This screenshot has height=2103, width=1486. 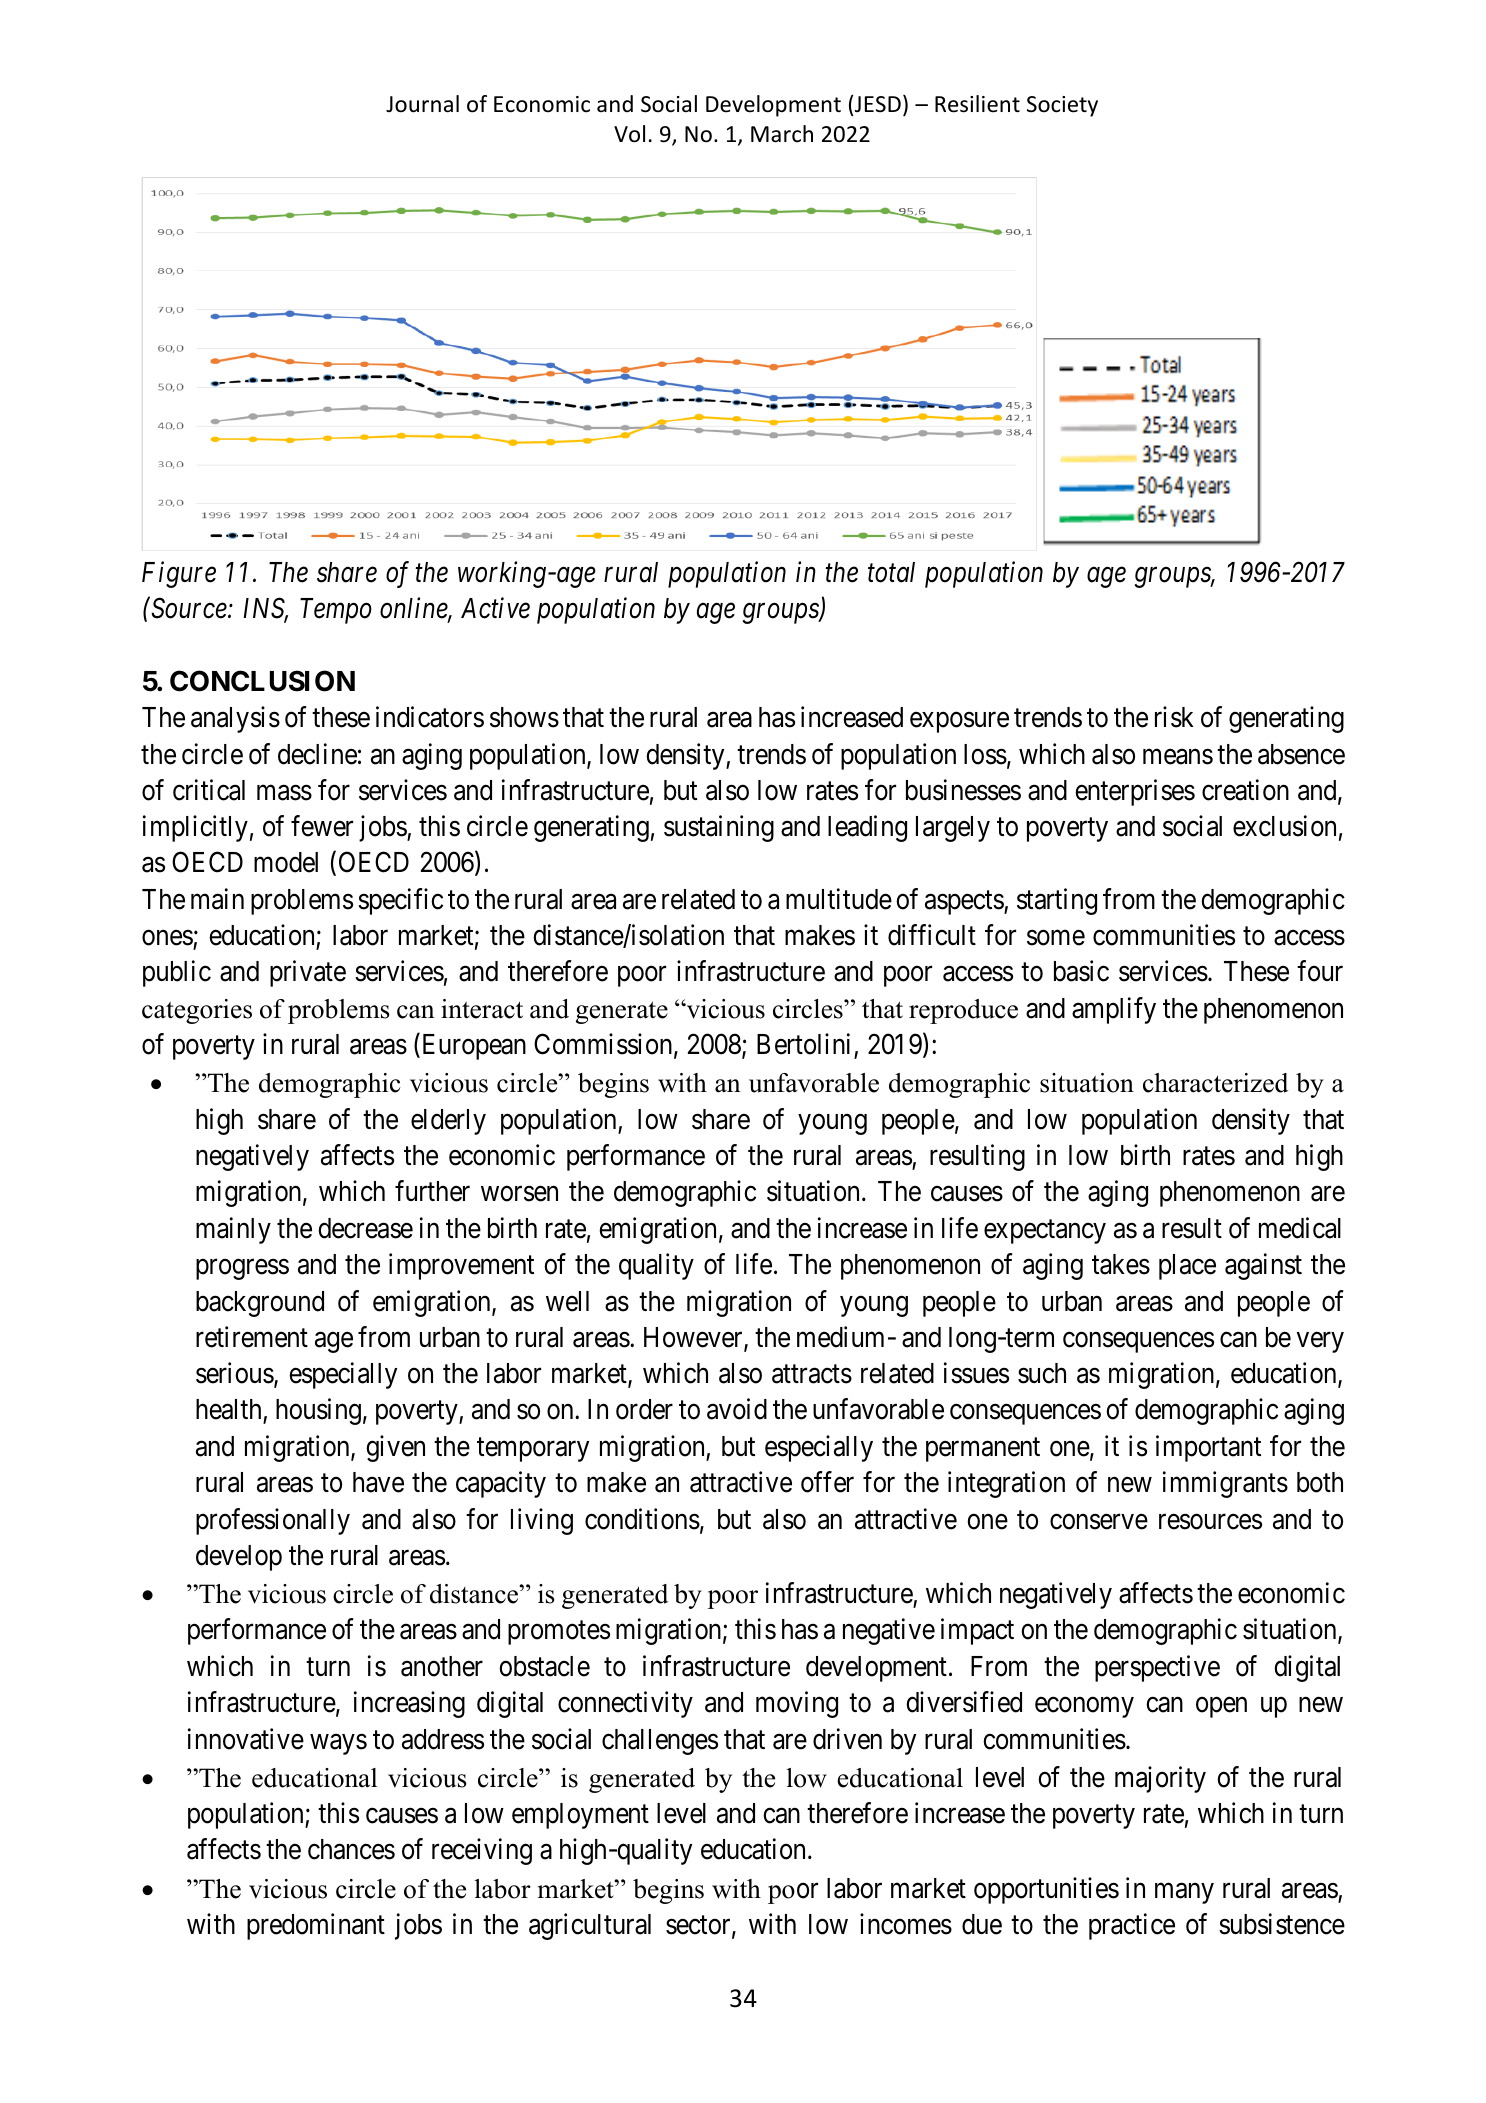 I want to click on Bertolini, so click(x=806, y=1046).
